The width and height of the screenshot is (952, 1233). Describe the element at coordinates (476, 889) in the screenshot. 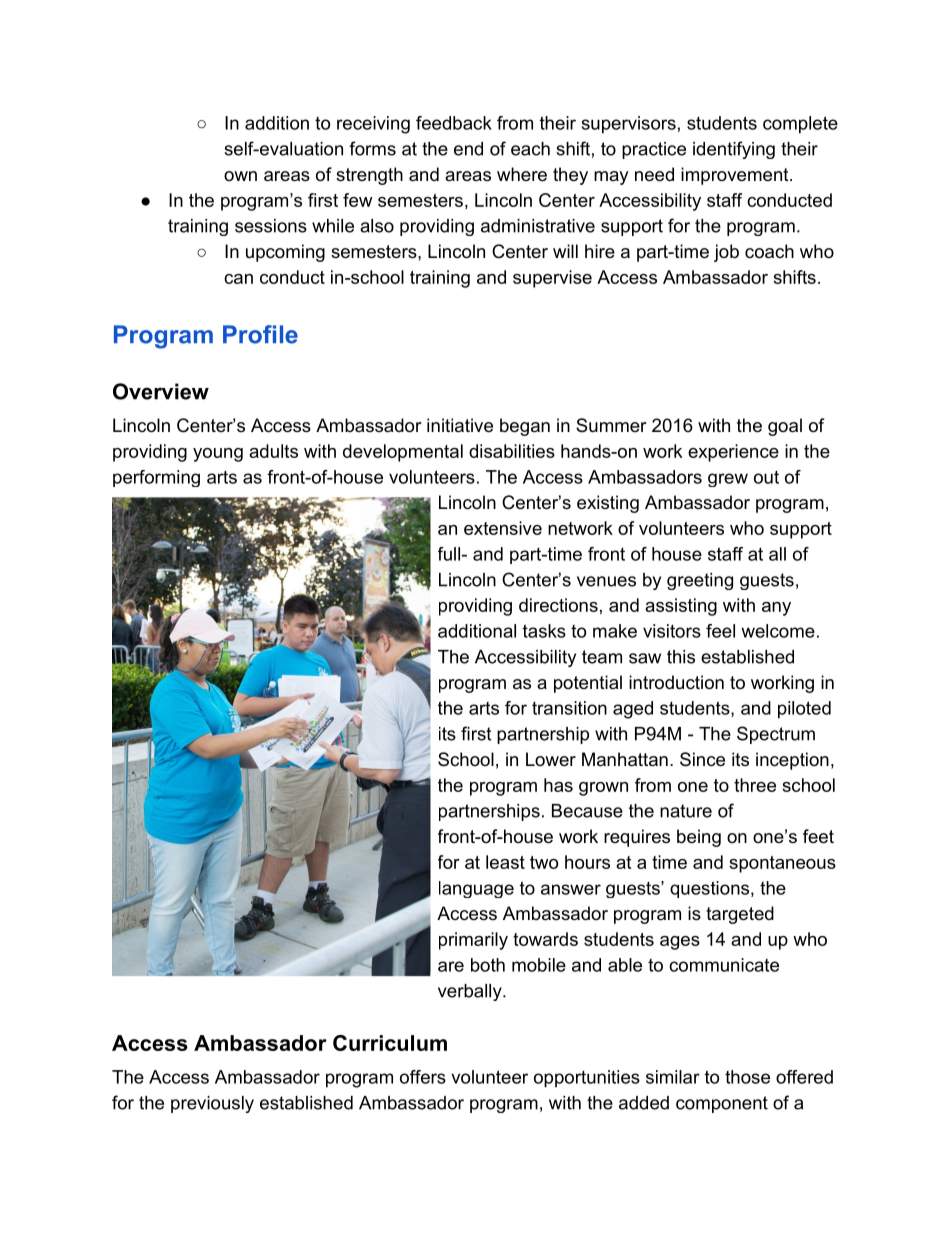

I see `language` at that location.
